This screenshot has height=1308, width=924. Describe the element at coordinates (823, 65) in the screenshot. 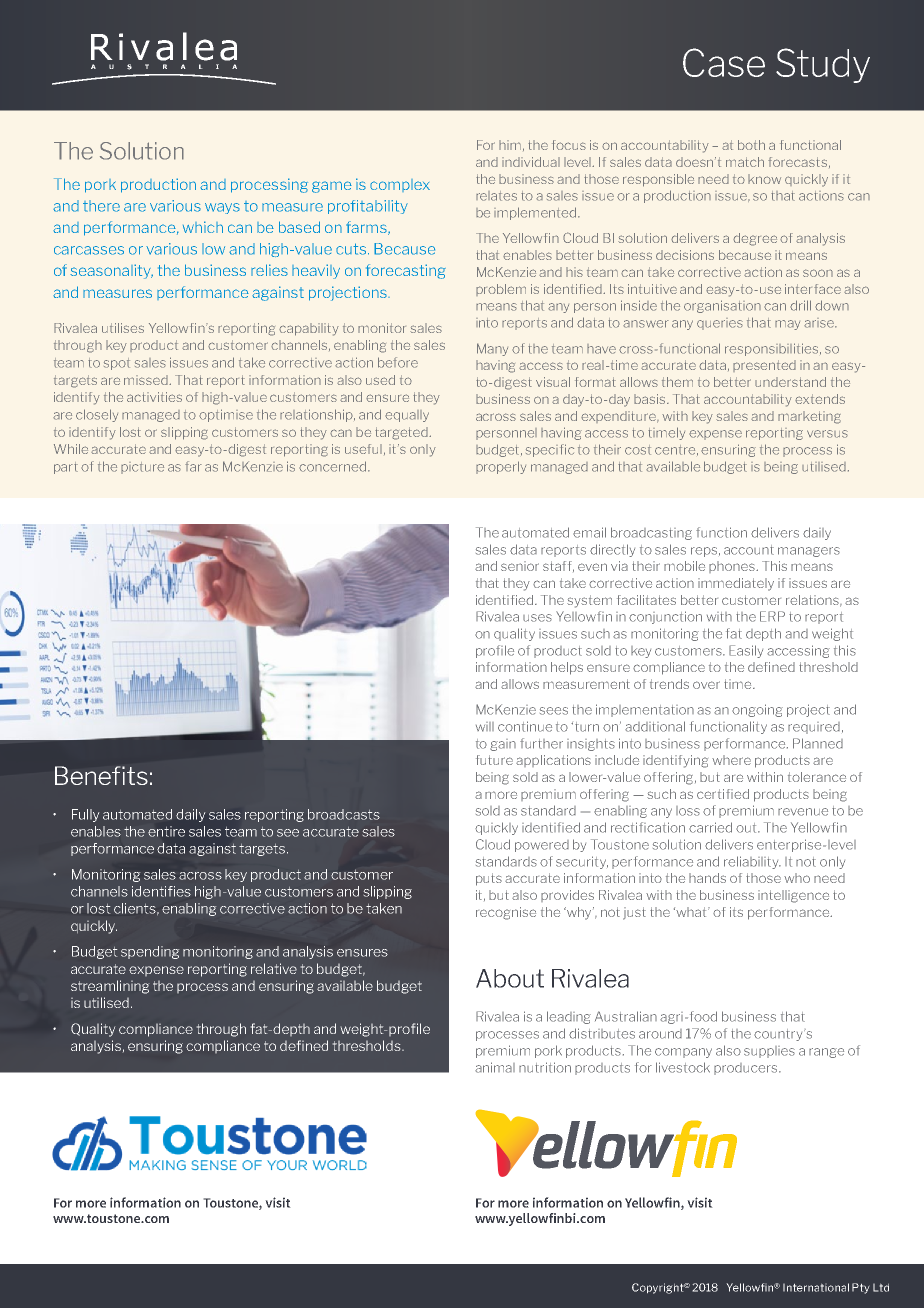

I see `Study` at that location.
